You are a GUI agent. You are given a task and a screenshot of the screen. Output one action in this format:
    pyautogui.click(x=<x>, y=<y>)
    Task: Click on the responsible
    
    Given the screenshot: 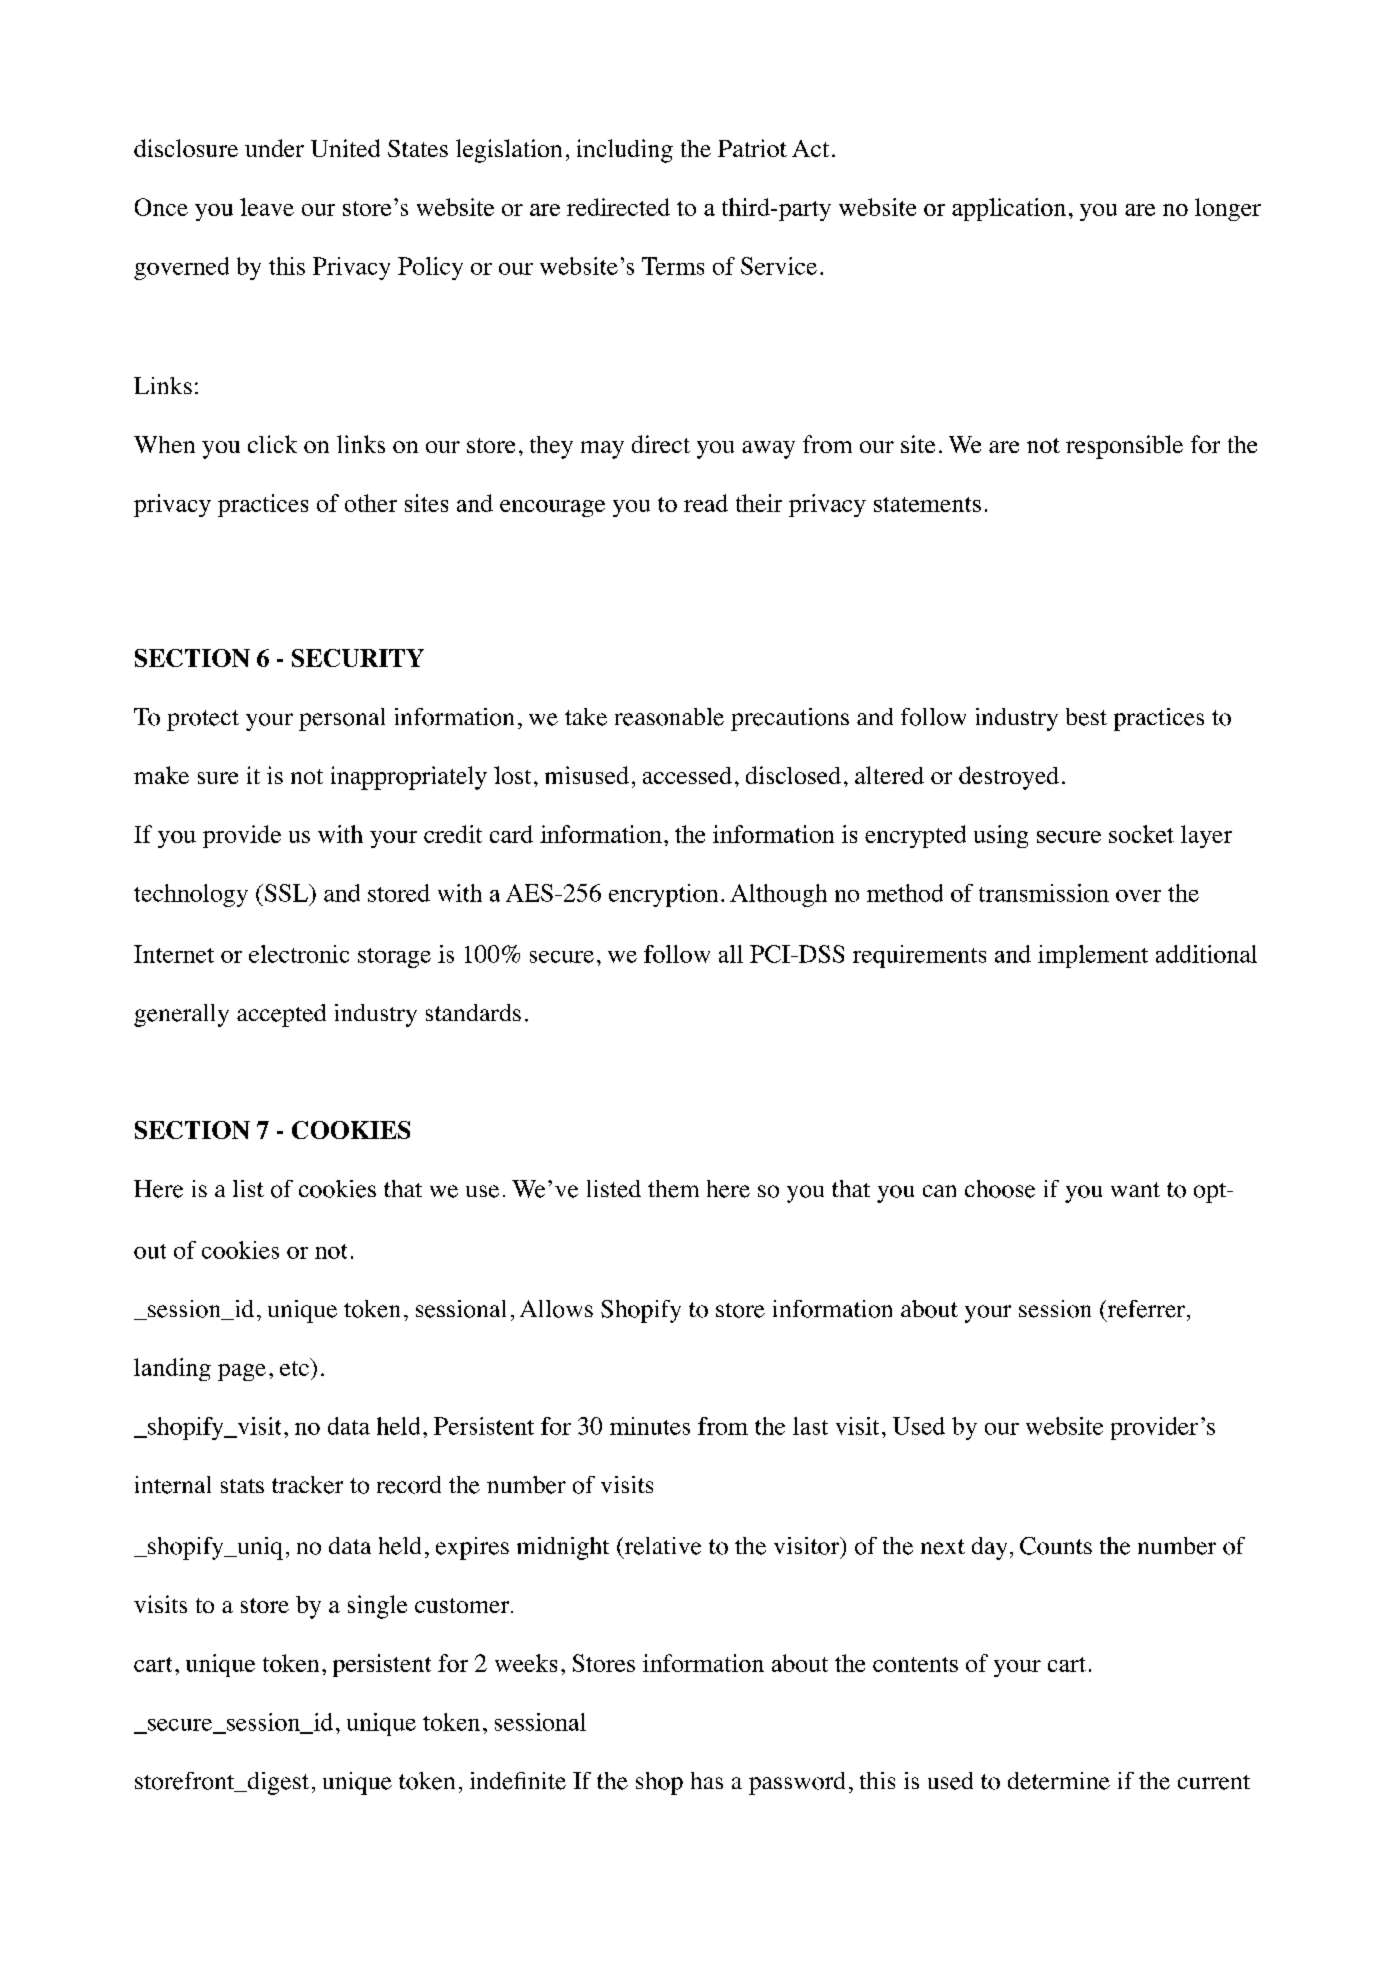 What is the action you would take?
    pyautogui.click(x=1124, y=447)
